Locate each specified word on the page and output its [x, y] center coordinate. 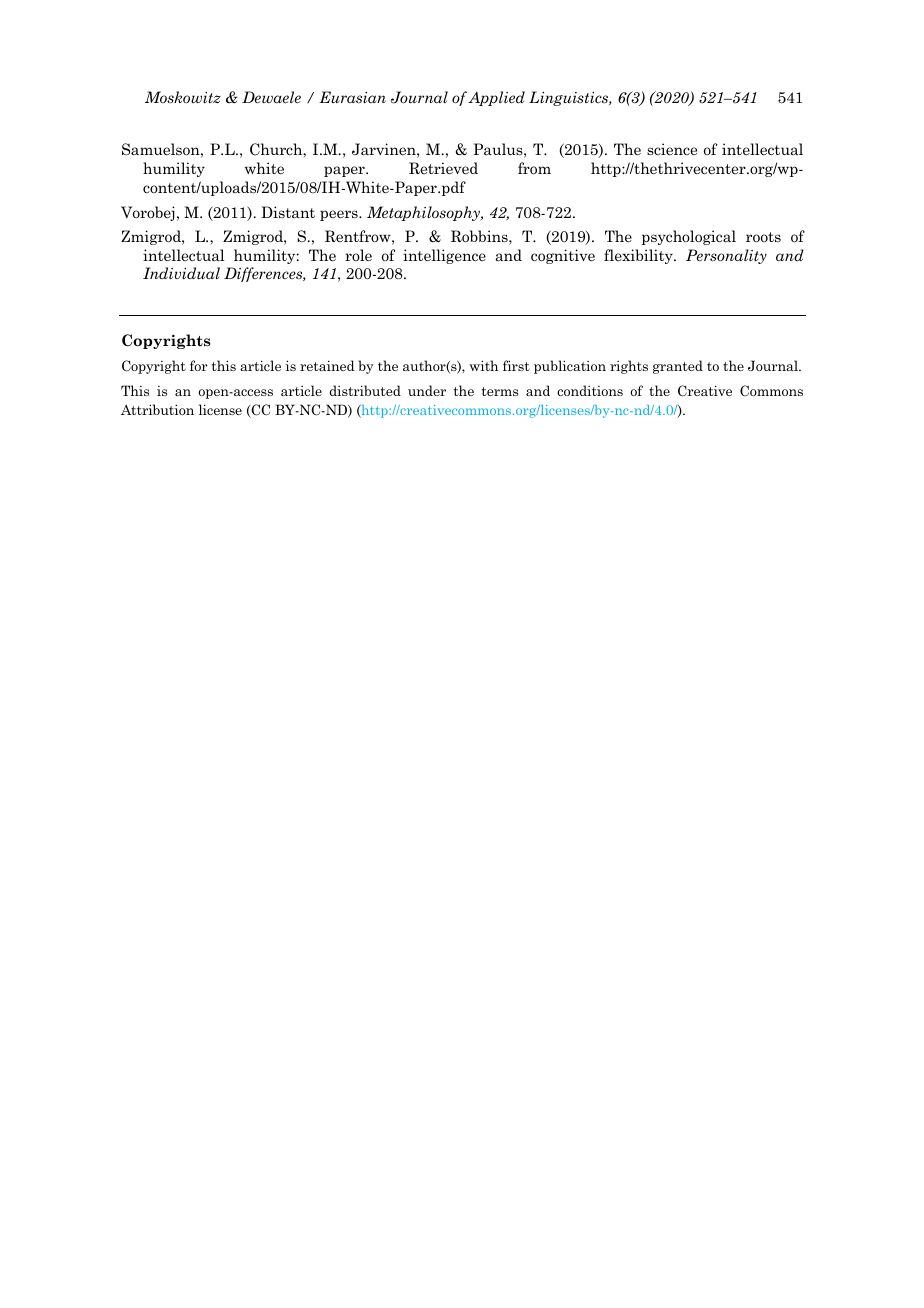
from [534, 168]
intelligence [444, 256]
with [484, 365]
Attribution [157, 409]
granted [678, 367]
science [672, 149]
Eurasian [352, 97]
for [199, 365]
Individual [181, 273]
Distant [288, 212]
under [427, 390]
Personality [726, 256]
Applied [496, 98]
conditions [590, 390]
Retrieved [443, 168]
